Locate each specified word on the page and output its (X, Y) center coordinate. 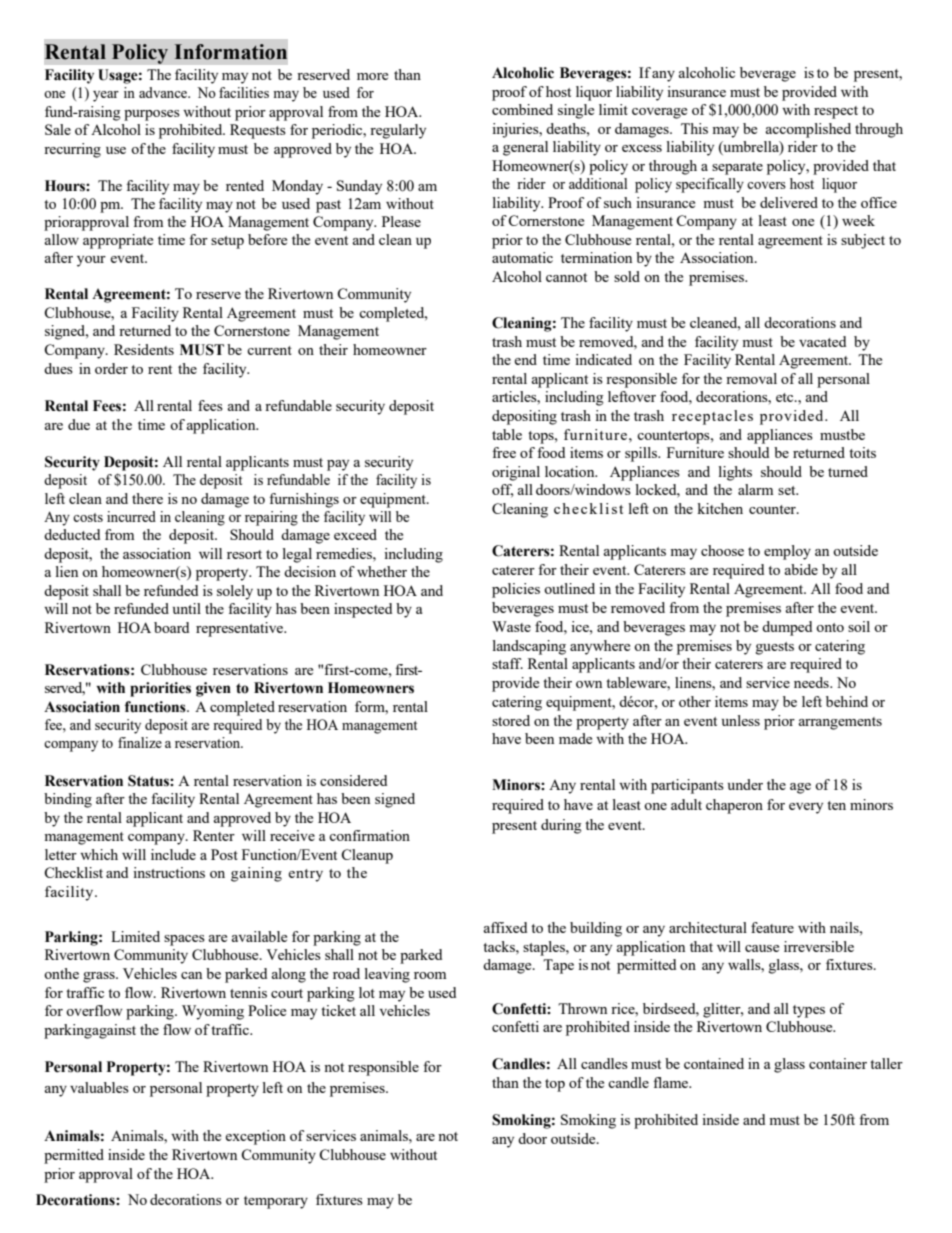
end (525, 359)
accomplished (808, 130)
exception (255, 1137)
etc (786, 397)
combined (522, 109)
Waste (511, 626)
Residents (144, 349)
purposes (152, 115)
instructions (169, 872)
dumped (787, 628)
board (171, 627)
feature (772, 927)
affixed (505, 927)
